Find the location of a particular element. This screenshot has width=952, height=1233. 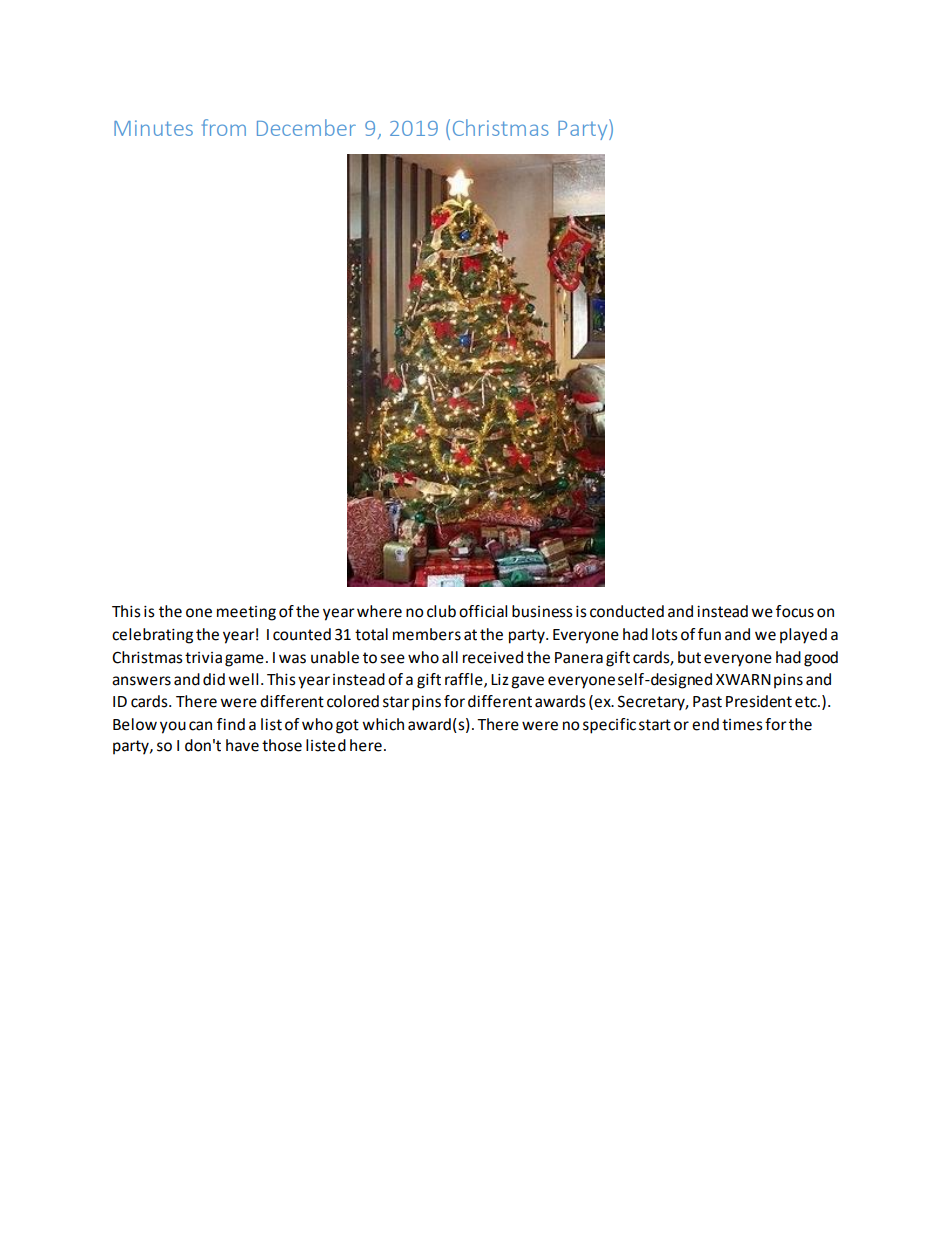

conducted is located at coordinates (627, 611).
